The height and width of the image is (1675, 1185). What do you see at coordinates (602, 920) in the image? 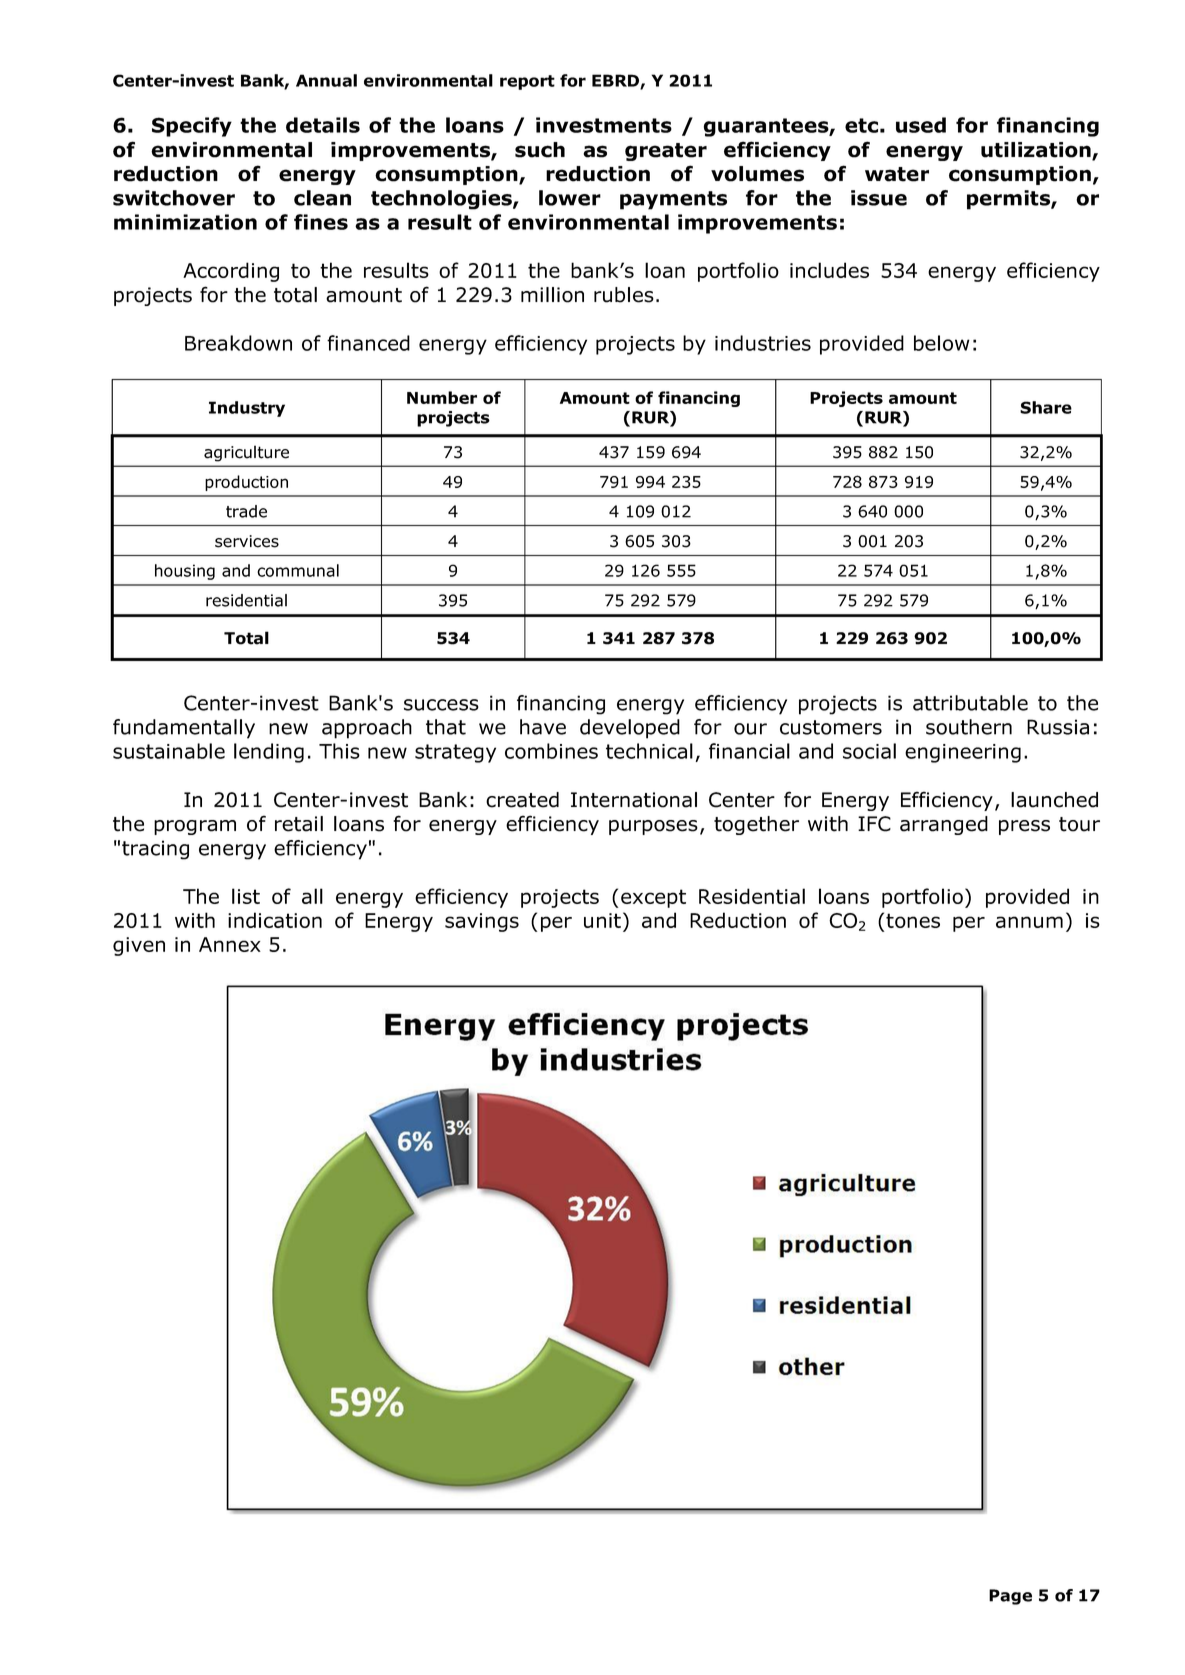
I see `unit` at bounding box center [602, 920].
